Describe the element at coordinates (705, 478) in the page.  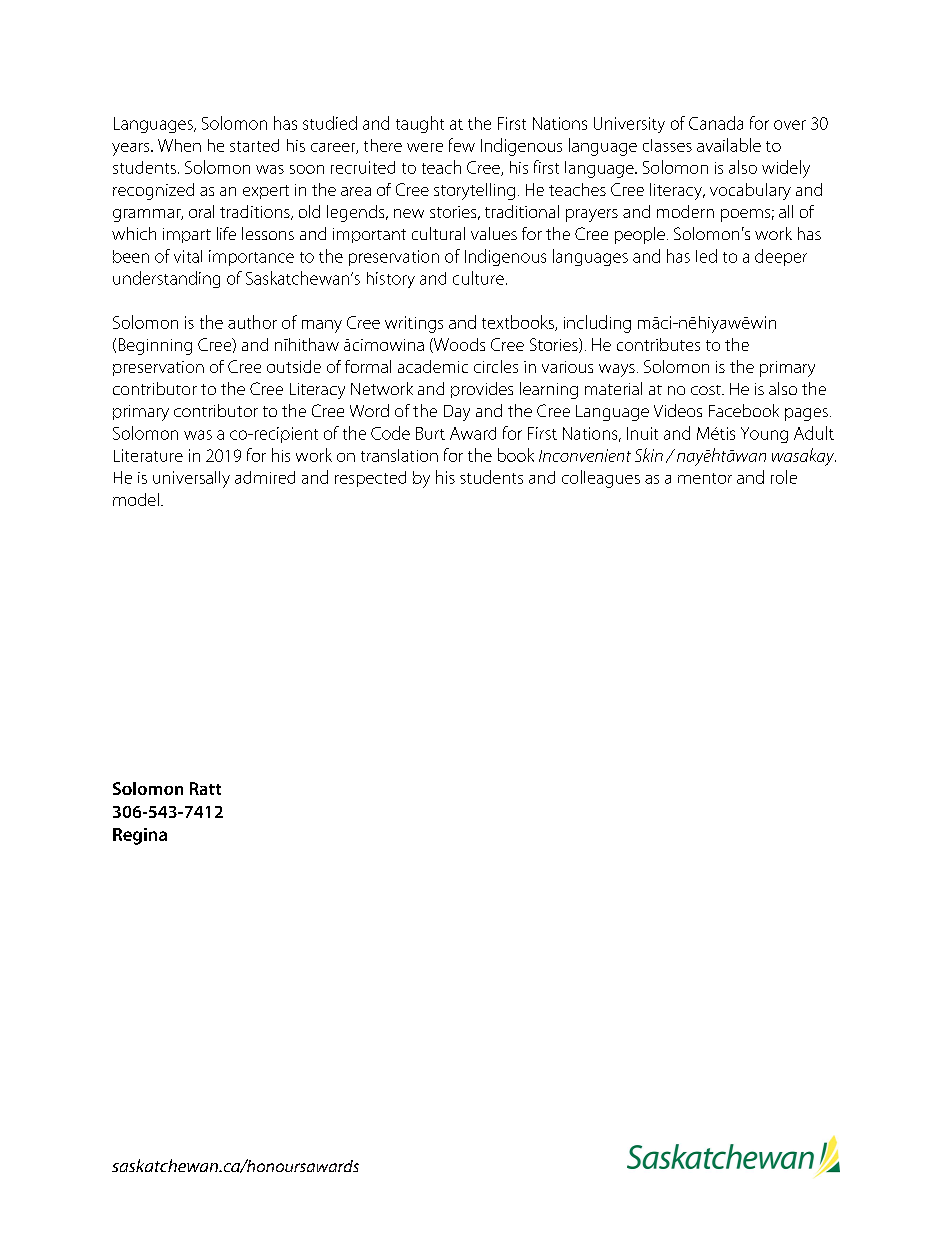
I see `mentor` at that location.
